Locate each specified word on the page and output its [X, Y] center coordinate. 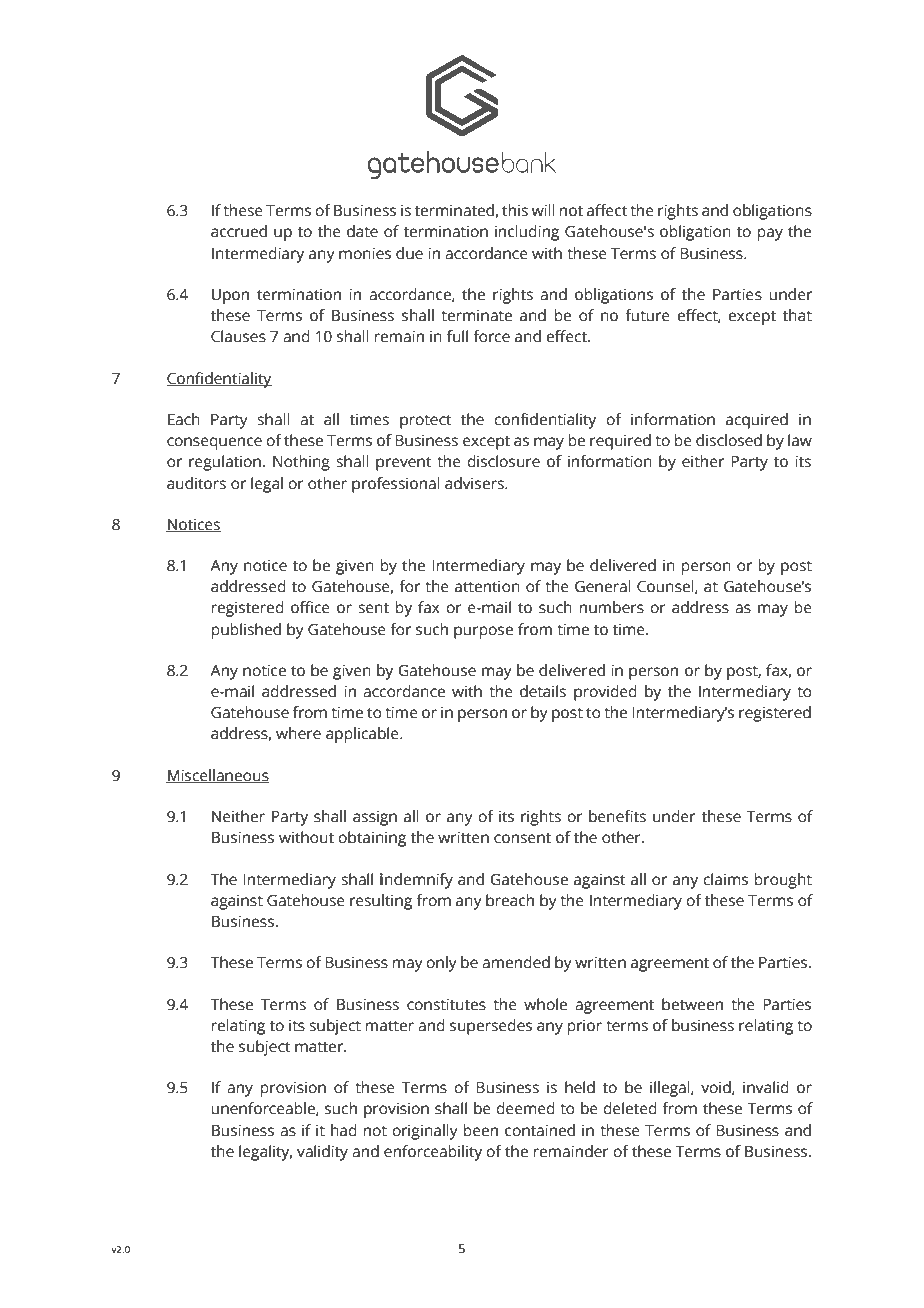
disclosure [503, 461]
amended [516, 962]
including [527, 233]
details [543, 691]
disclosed [729, 440]
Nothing [301, 463]
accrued [239, 231]
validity [322, 1153]
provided [605, 693]
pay [770, 234]
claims [725, 879]
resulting [381, 902]
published [246, 631]
